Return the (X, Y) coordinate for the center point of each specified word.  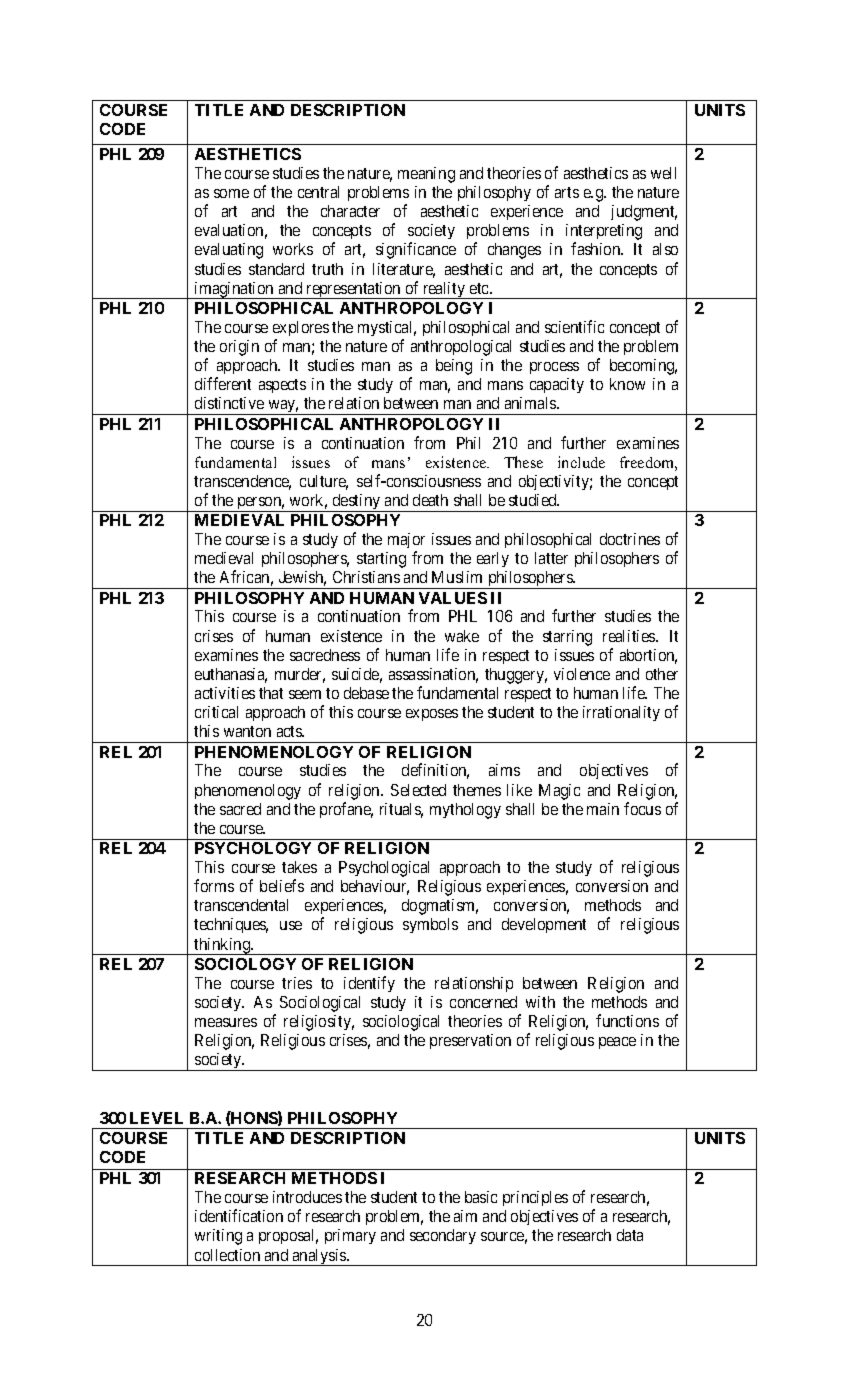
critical (216, 712)
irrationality (621, 713)
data (630, 1235)
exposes (432, 715)
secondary (443, 1236)
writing (218, 1237)
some (231, 193)
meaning (426, 175)
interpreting (604, 233)
